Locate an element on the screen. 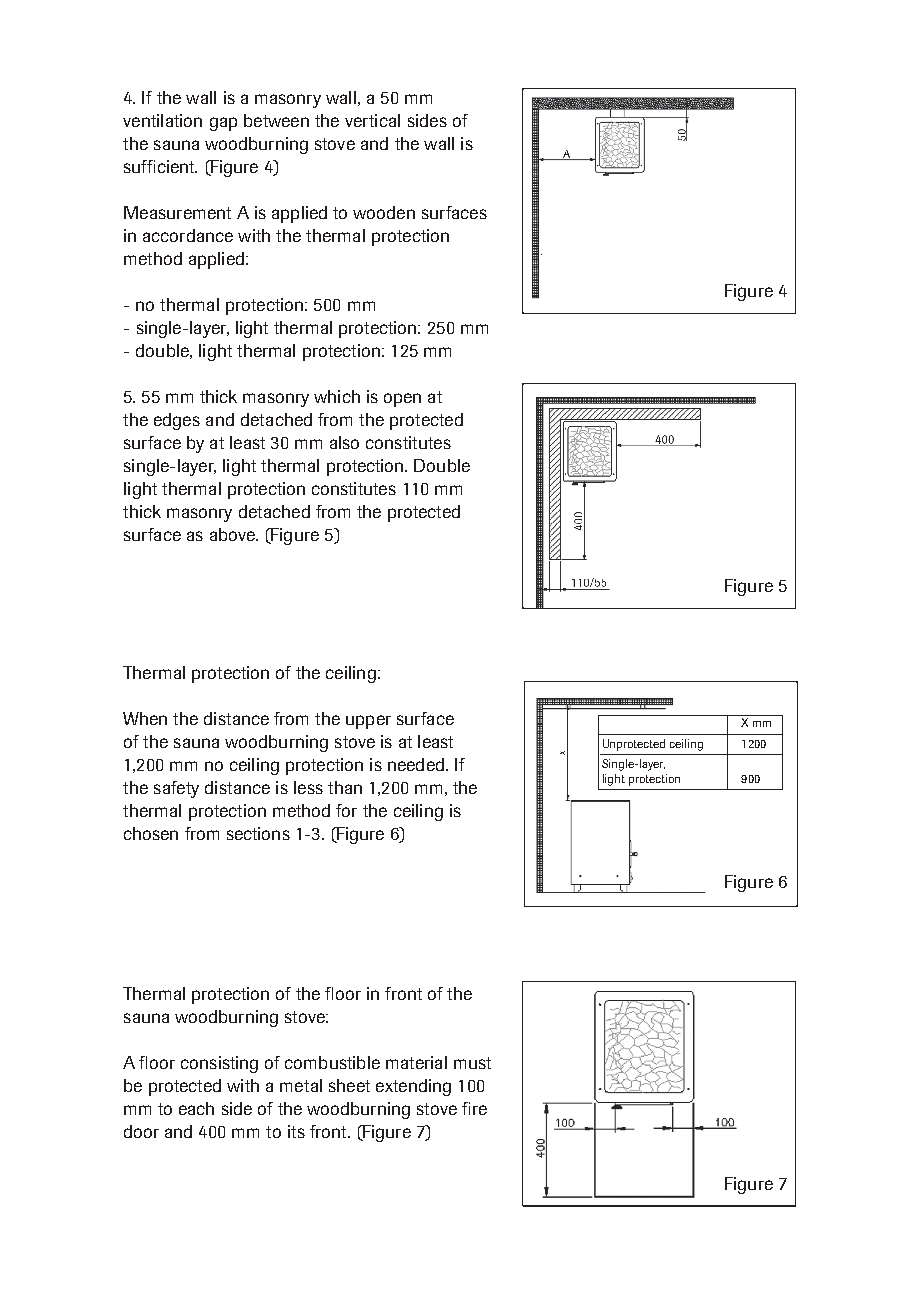 Image resolution: width=924 pixels, height=1308 pixels. less is located at coordinates (308, 787).
